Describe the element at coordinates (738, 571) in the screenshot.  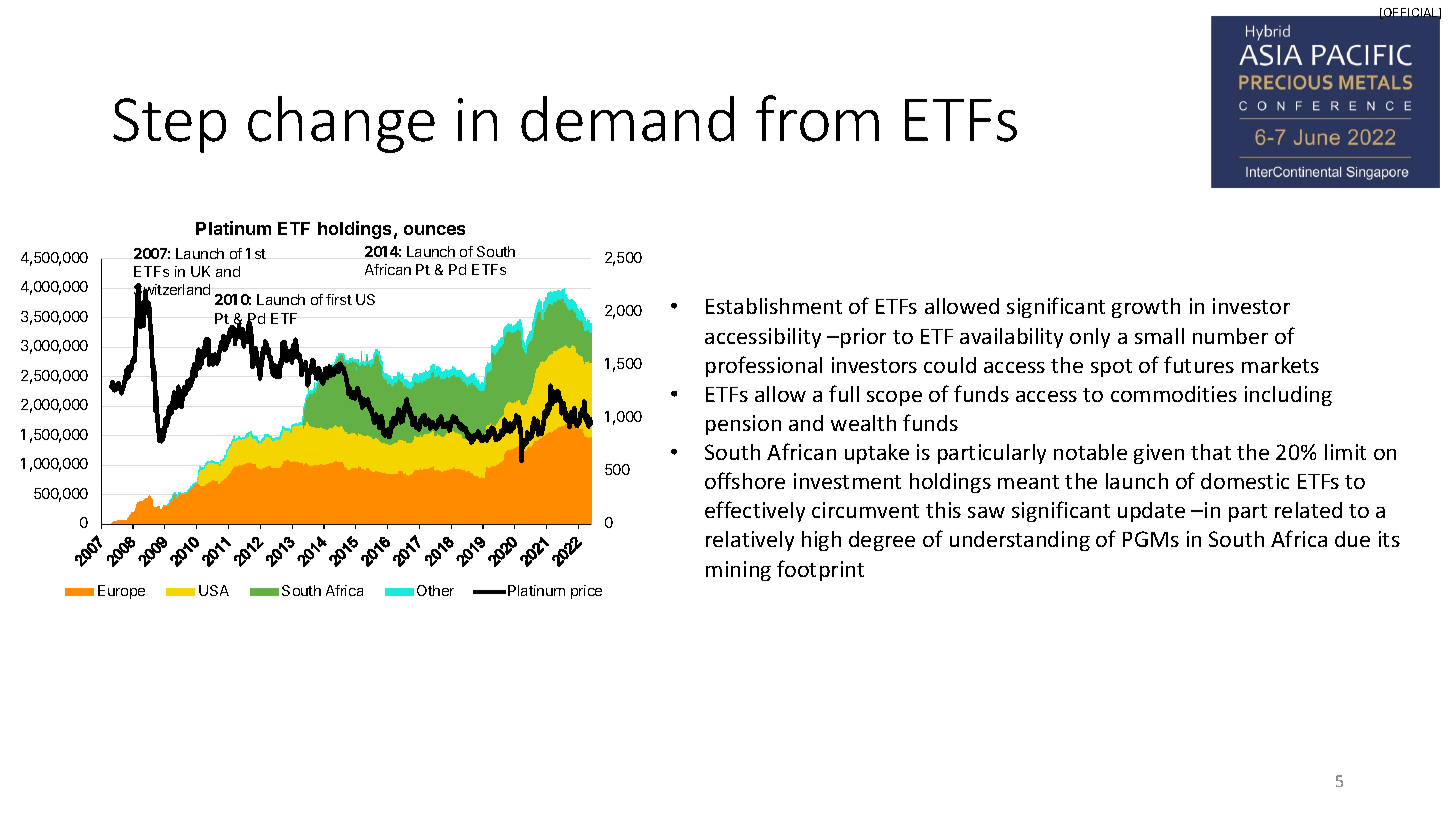
I see `mining` at that location.
